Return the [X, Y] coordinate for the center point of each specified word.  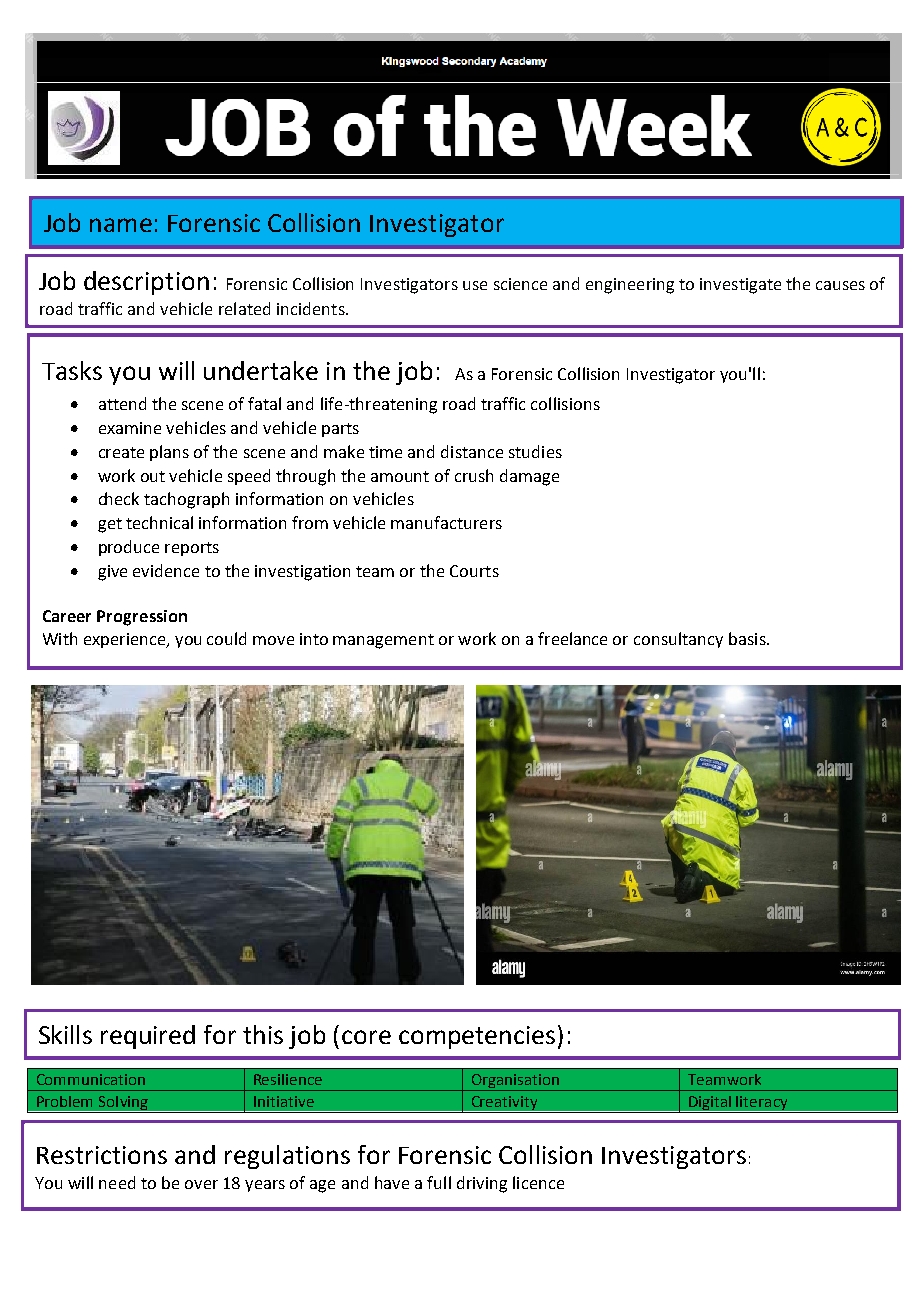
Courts [474, 571]
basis [748, 638]
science [520, 284]
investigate [740, 286]
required [148, 1037]
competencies [477, 1037]
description [146, 283]
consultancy [678, 640]
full [439, 1182]
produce [129, 548]
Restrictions [102, 1155]
